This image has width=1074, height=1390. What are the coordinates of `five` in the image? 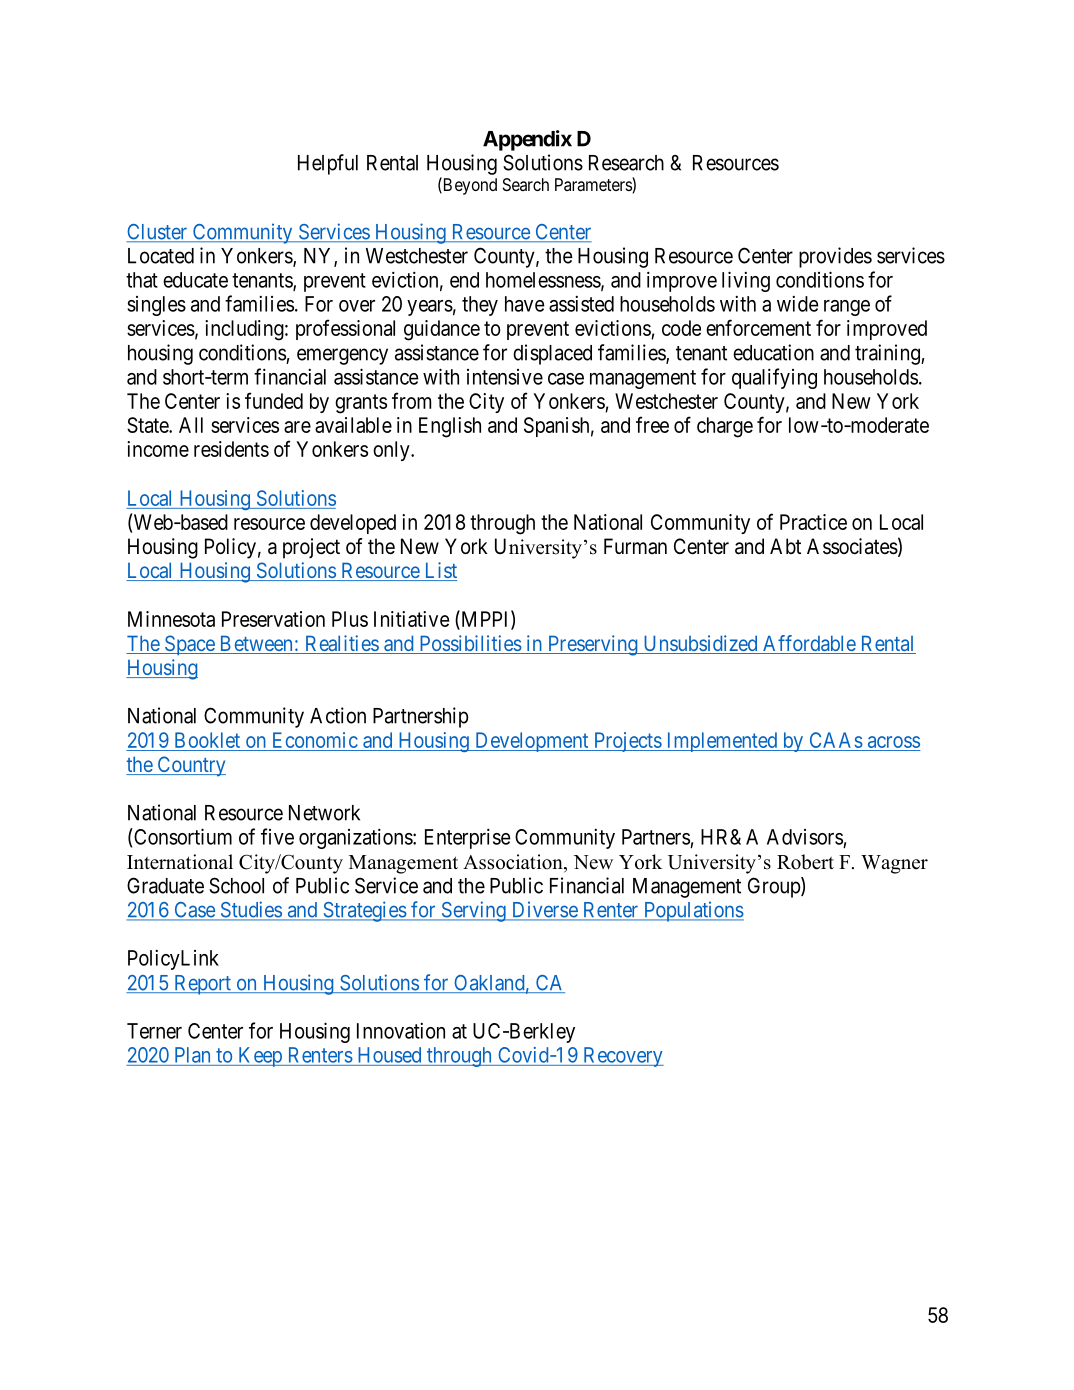 It's located at (277, 836).
